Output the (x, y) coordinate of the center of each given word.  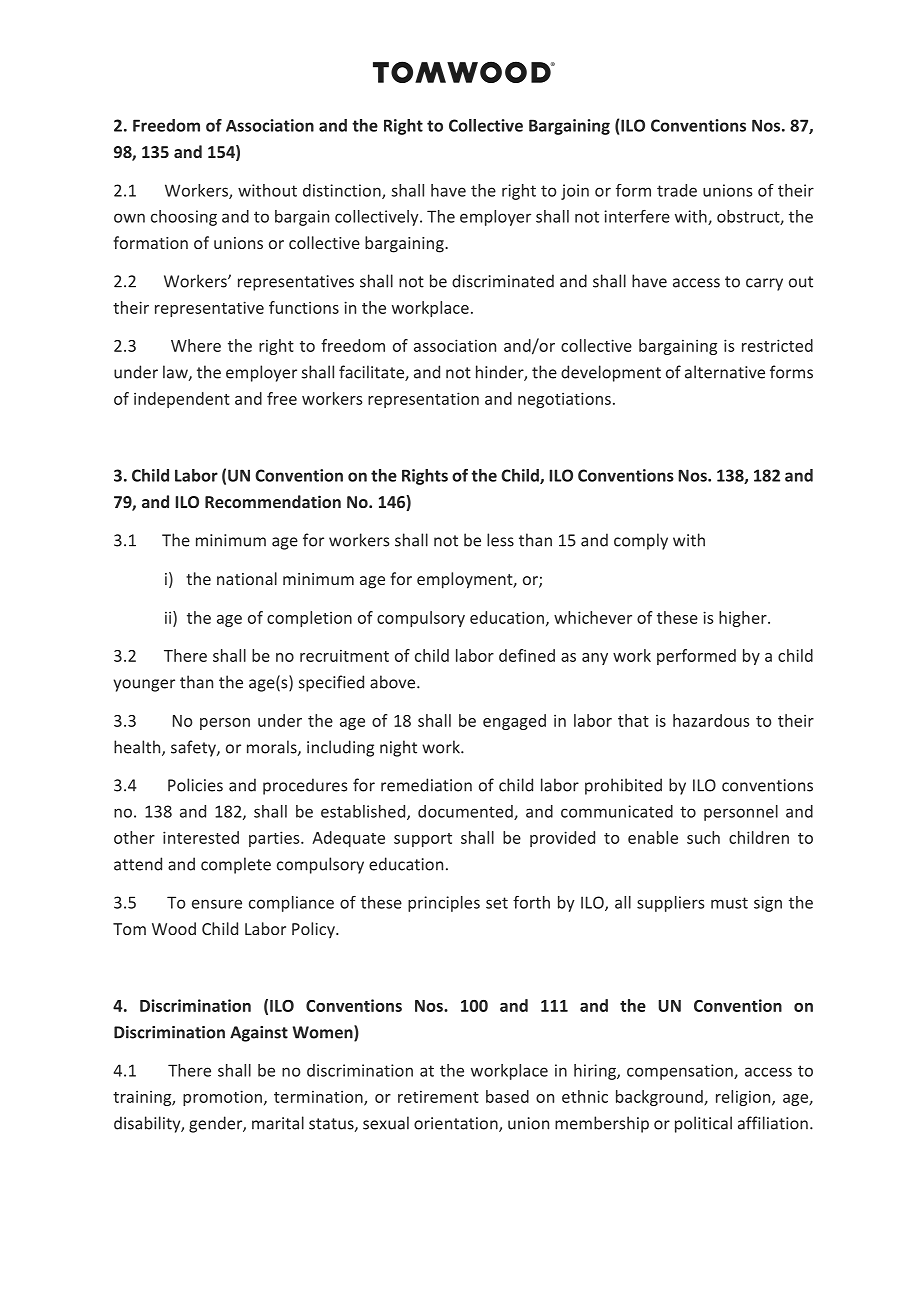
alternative (725, 372)
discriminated (503, 281)
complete (236, 865)
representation (423, 400)
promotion (222, 1098)
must (729, 903)
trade (677, 190)
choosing (184, 218)
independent (182, 400)
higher (744, 619)
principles (444, 904)
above (394, 682)
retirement (438, 1096)
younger (144, 685)
